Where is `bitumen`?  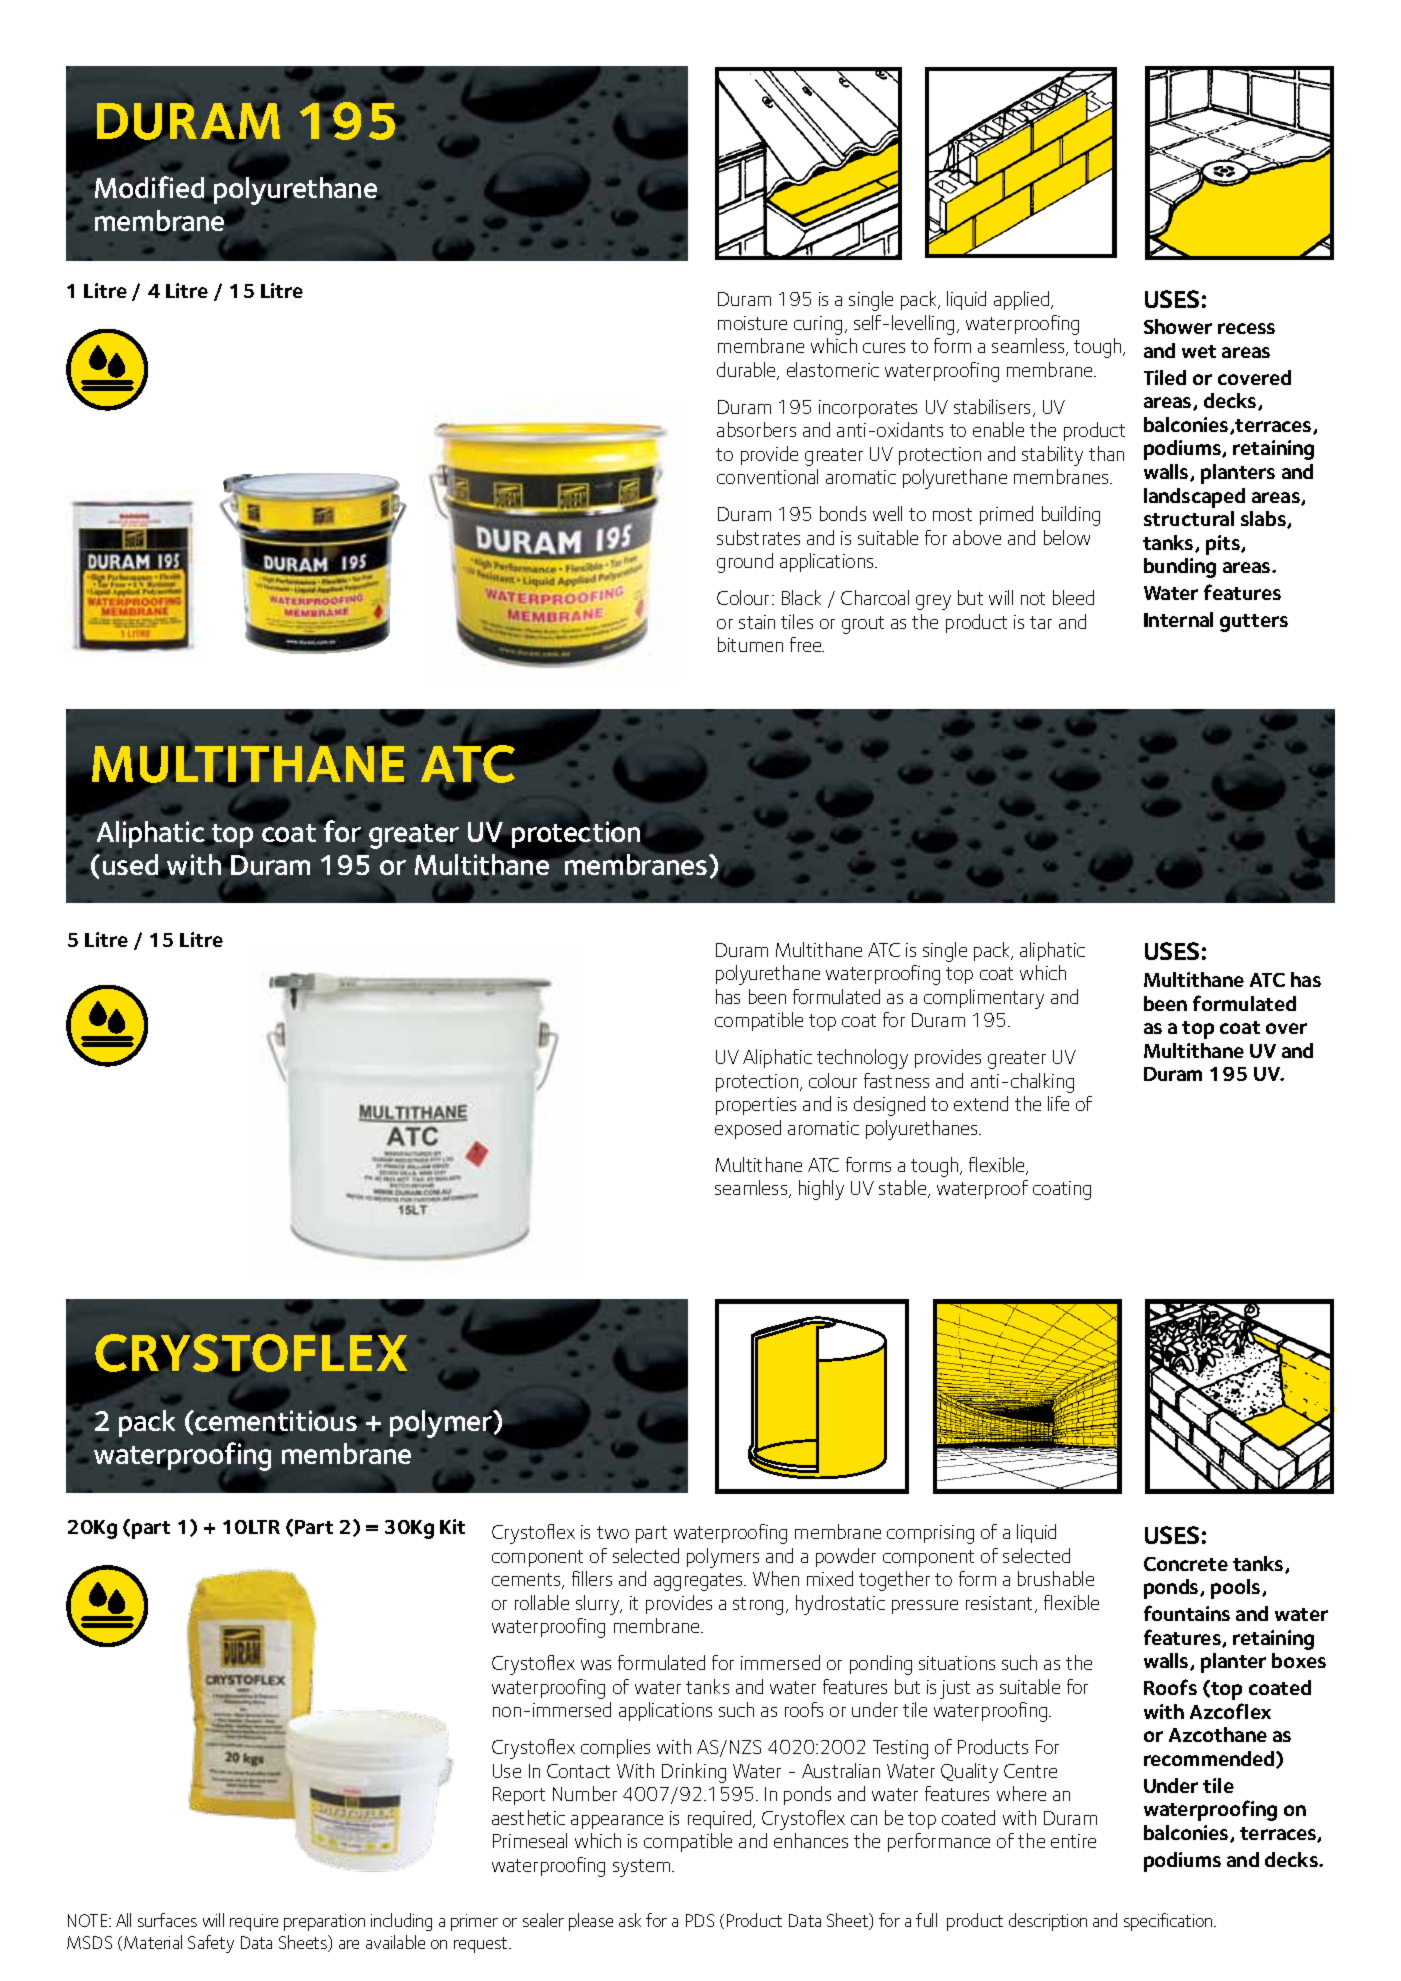
bitumen is located at coordinates (750, 644).
